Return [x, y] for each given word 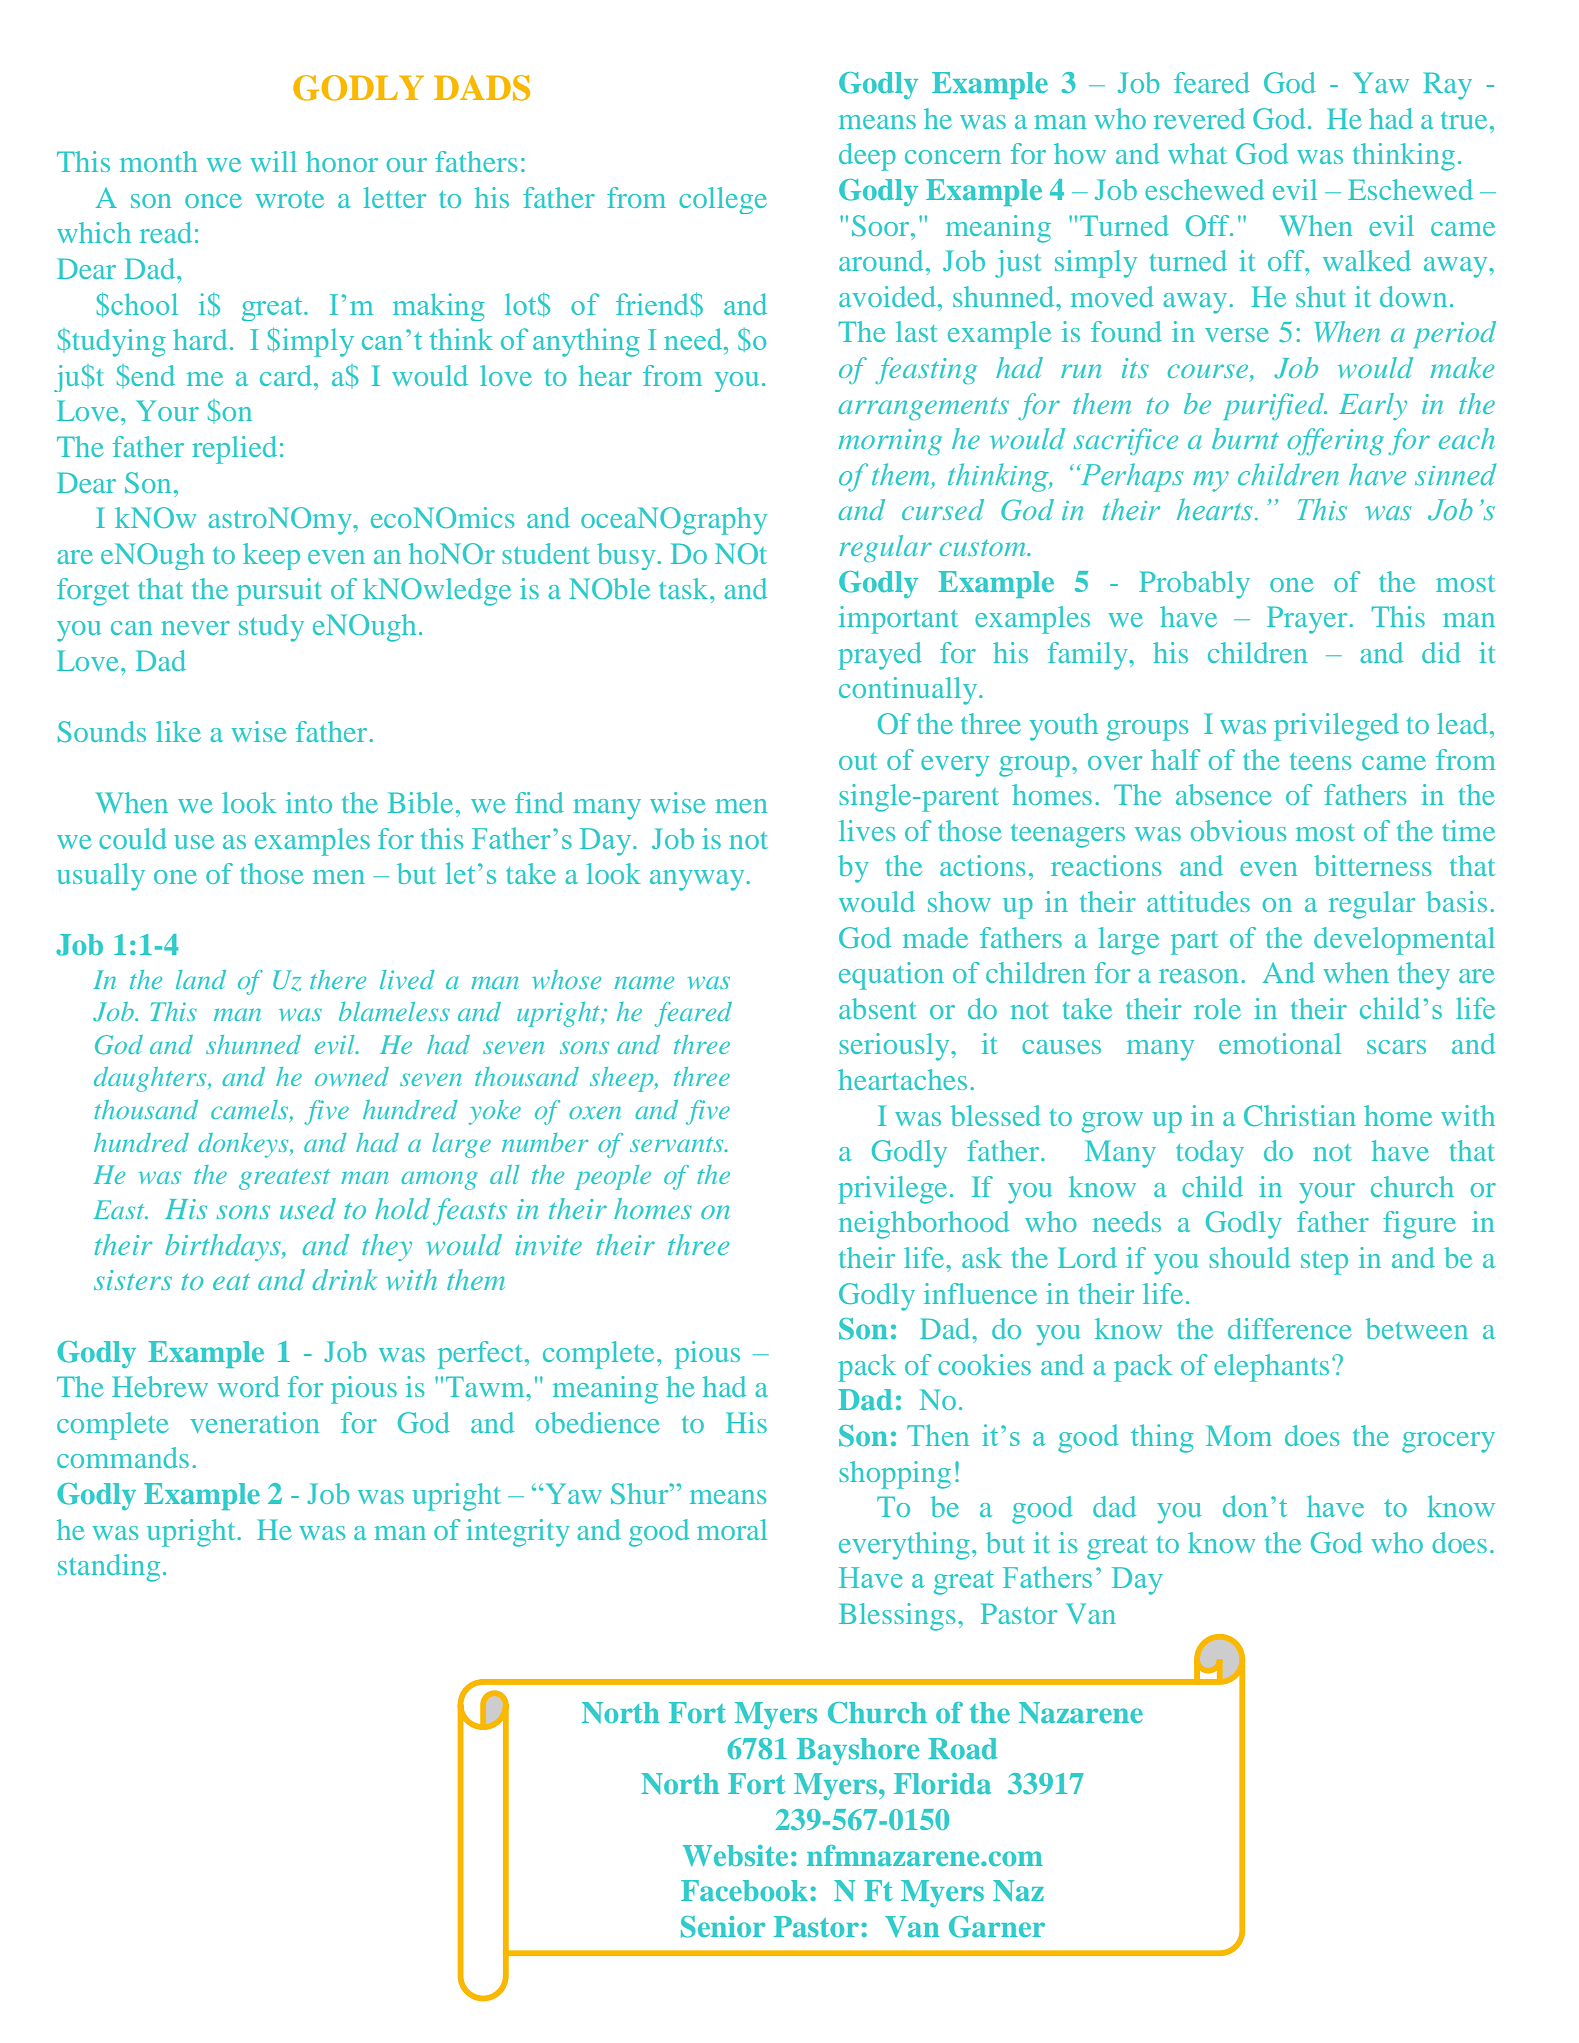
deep [867, 157]
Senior [723, 1927]
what [1197, 153]
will [274, 161]
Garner [997, 1927]
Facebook [744, 1890]
